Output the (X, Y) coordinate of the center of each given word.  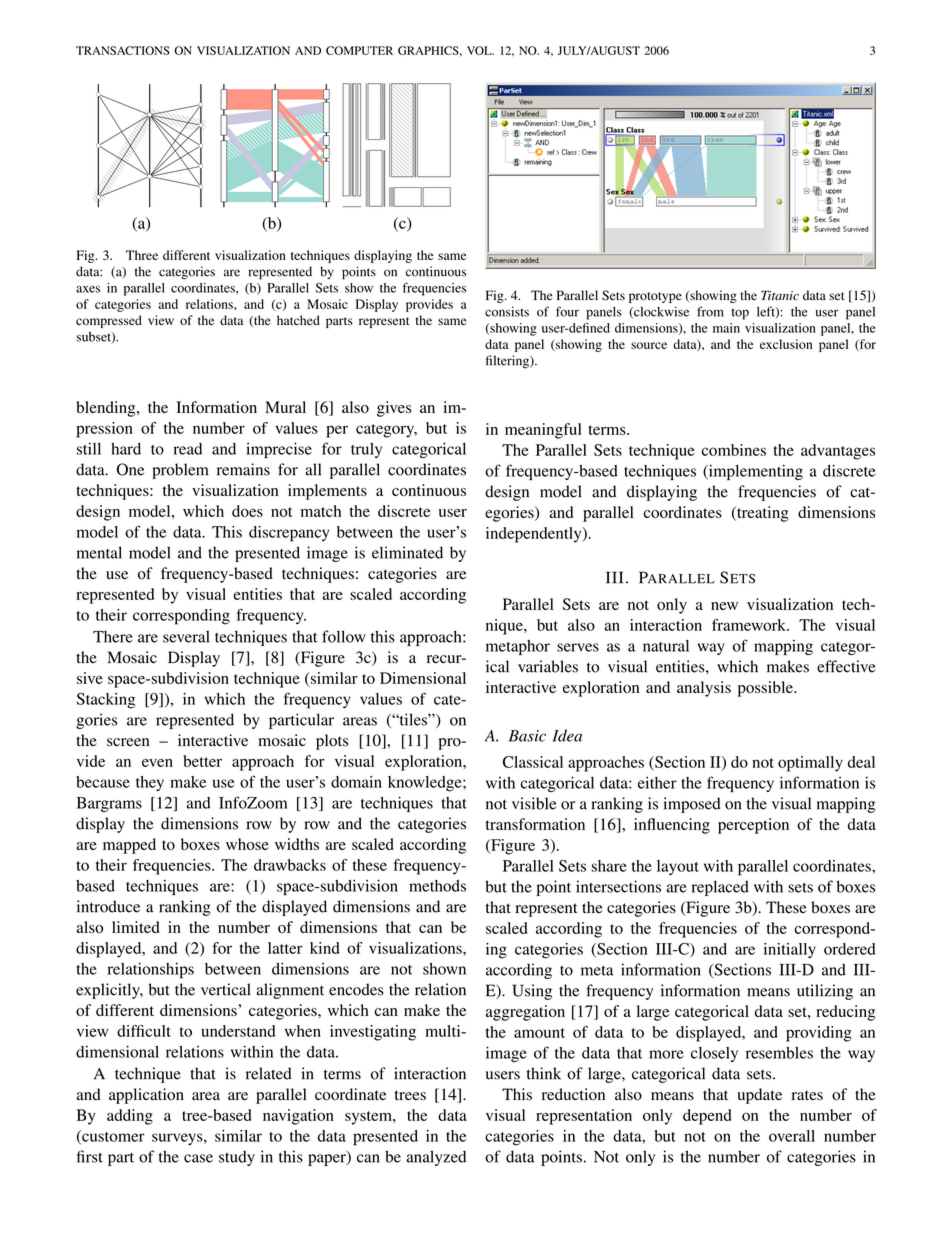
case (198, 1158)
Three (142, 255)
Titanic (780, 295)
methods (437, 886)
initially (790, 950)
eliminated (407, 552)
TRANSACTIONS (123, 50)
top (740, 314)
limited (136, 927)
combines (733, 450)
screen (128, 742)
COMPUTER (359, 50)
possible (766, 689)
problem (180, 471)
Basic (527, 736)
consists (507, 311)
